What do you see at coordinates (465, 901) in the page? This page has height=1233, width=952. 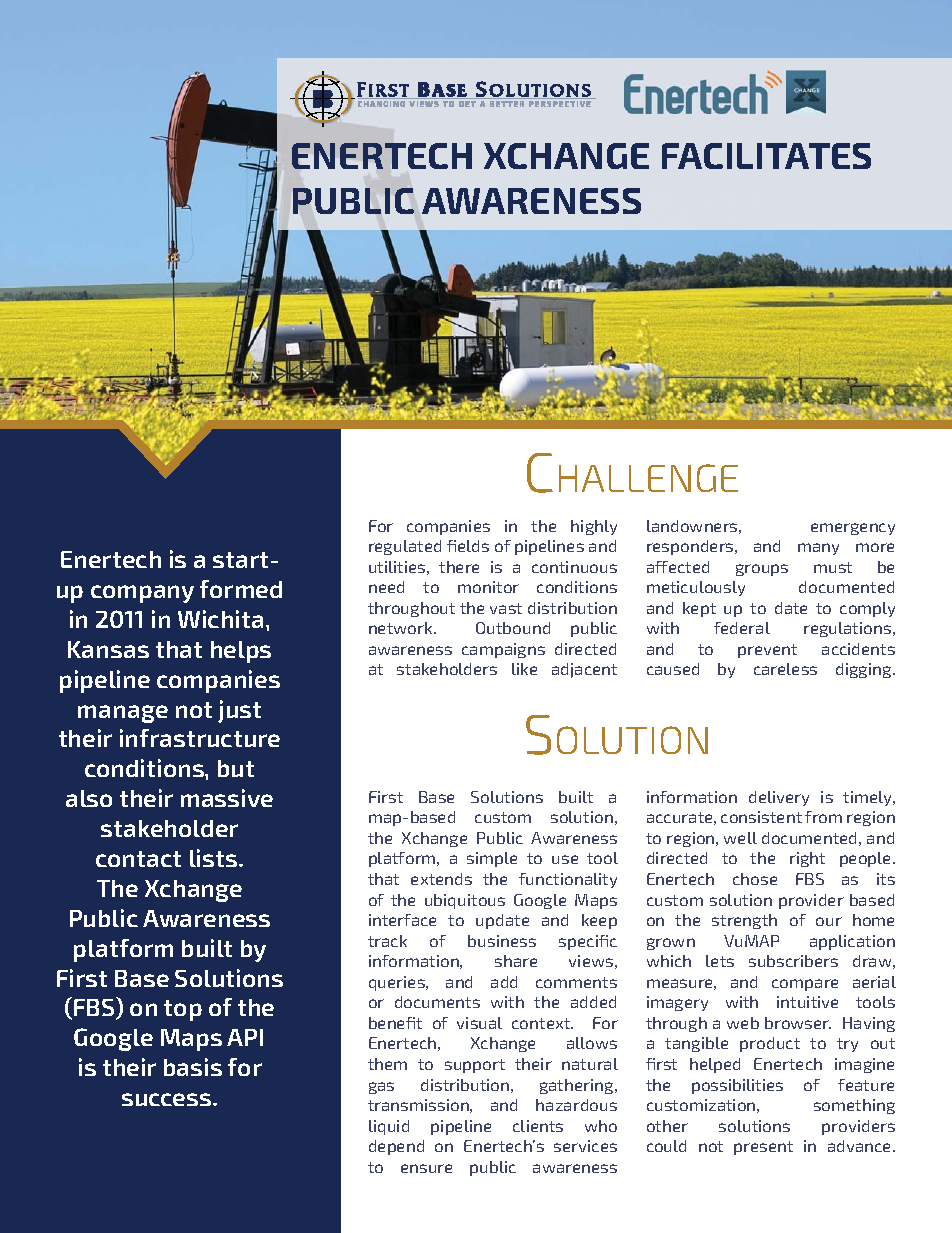 I see `ubiquitous` at bounding box center [465, 901].
